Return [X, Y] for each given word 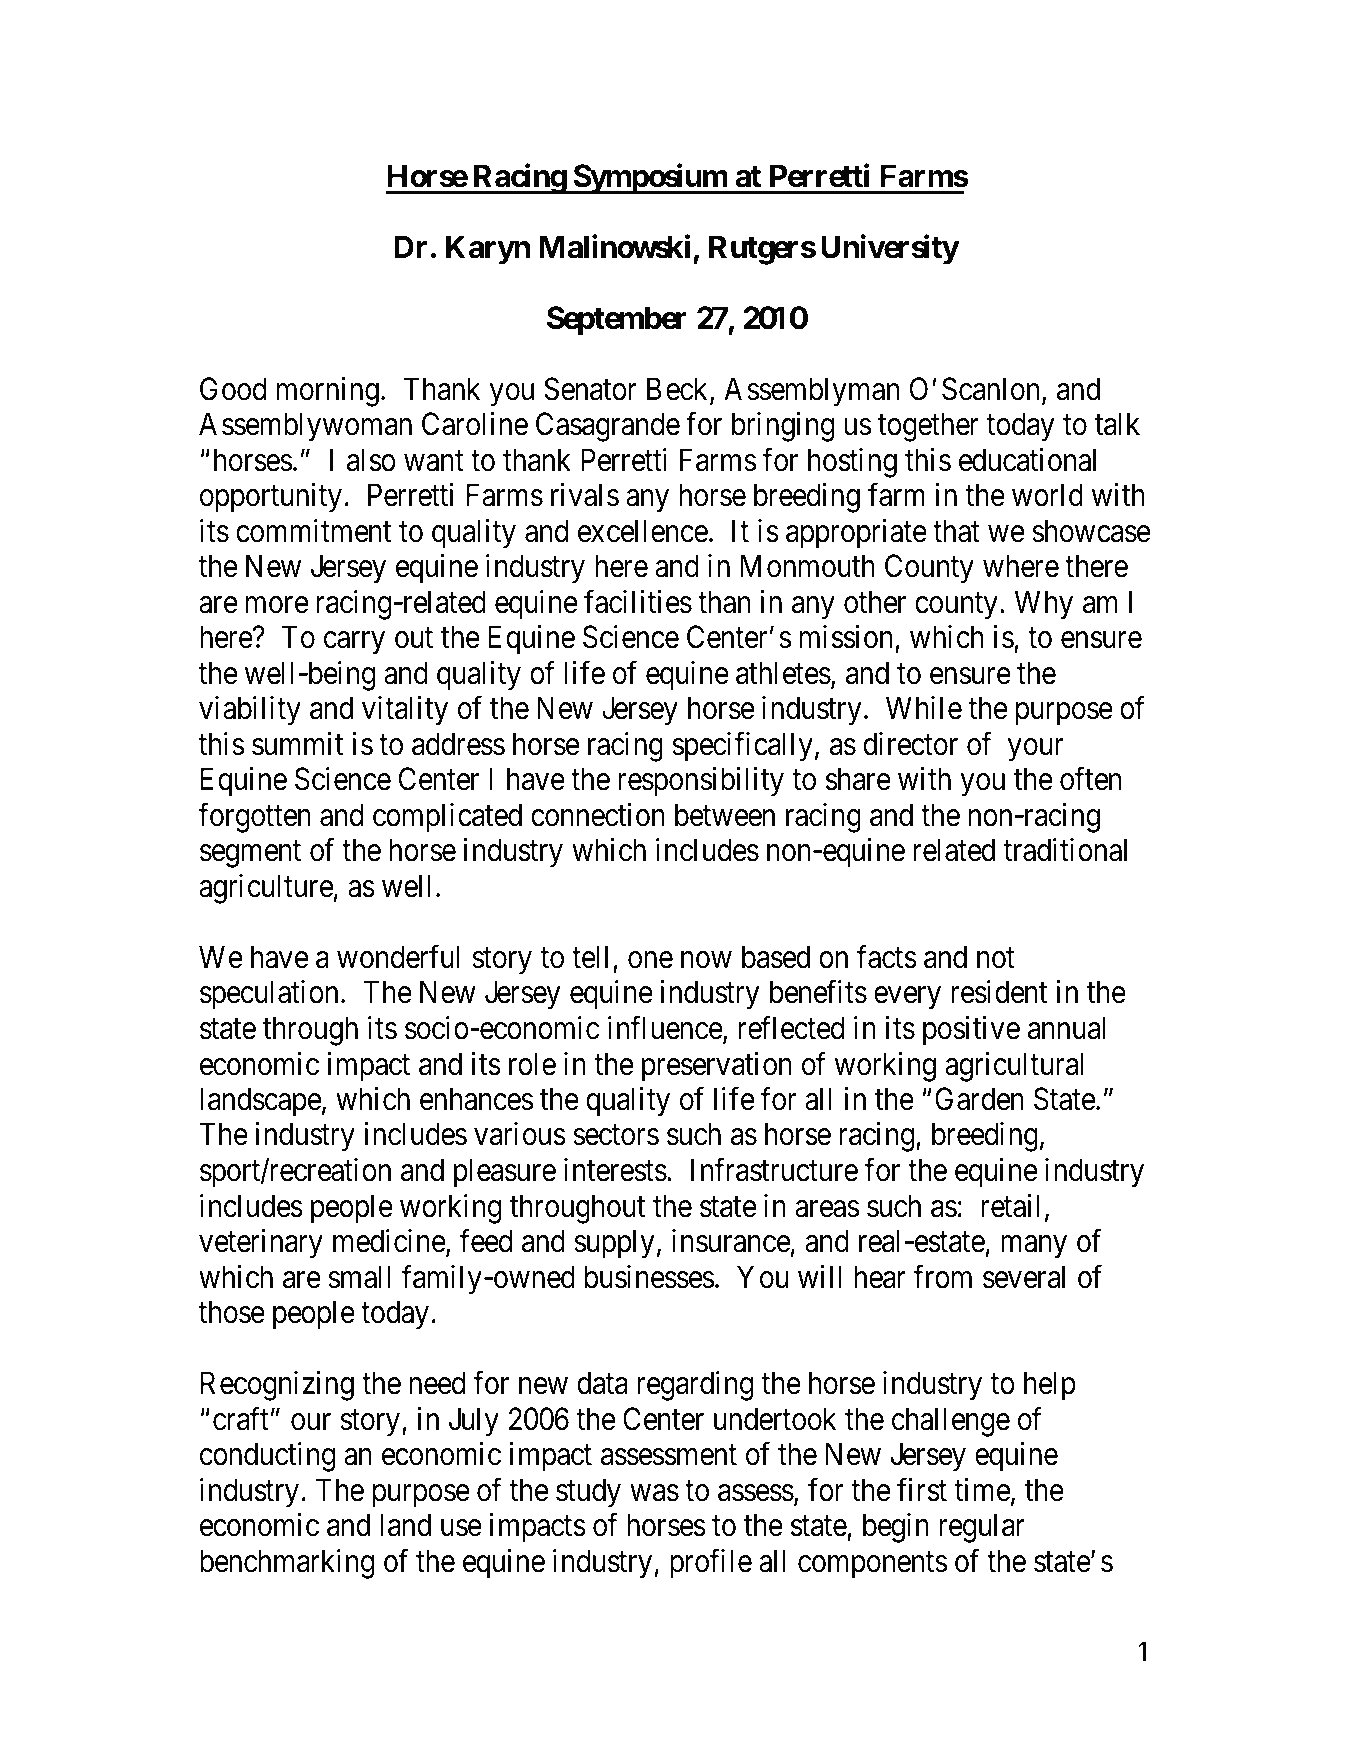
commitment [313, 531]
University [890, 250]
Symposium [650, 179]
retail [1010, 1206]
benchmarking [287, 1564]
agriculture [266, 889]
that [956, 531]
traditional [1065, 850]
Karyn [488, 250]
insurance [731, 1241]
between [725, 815]
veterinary [261, 1244]
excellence [643, 531]
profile [711, 1564]
